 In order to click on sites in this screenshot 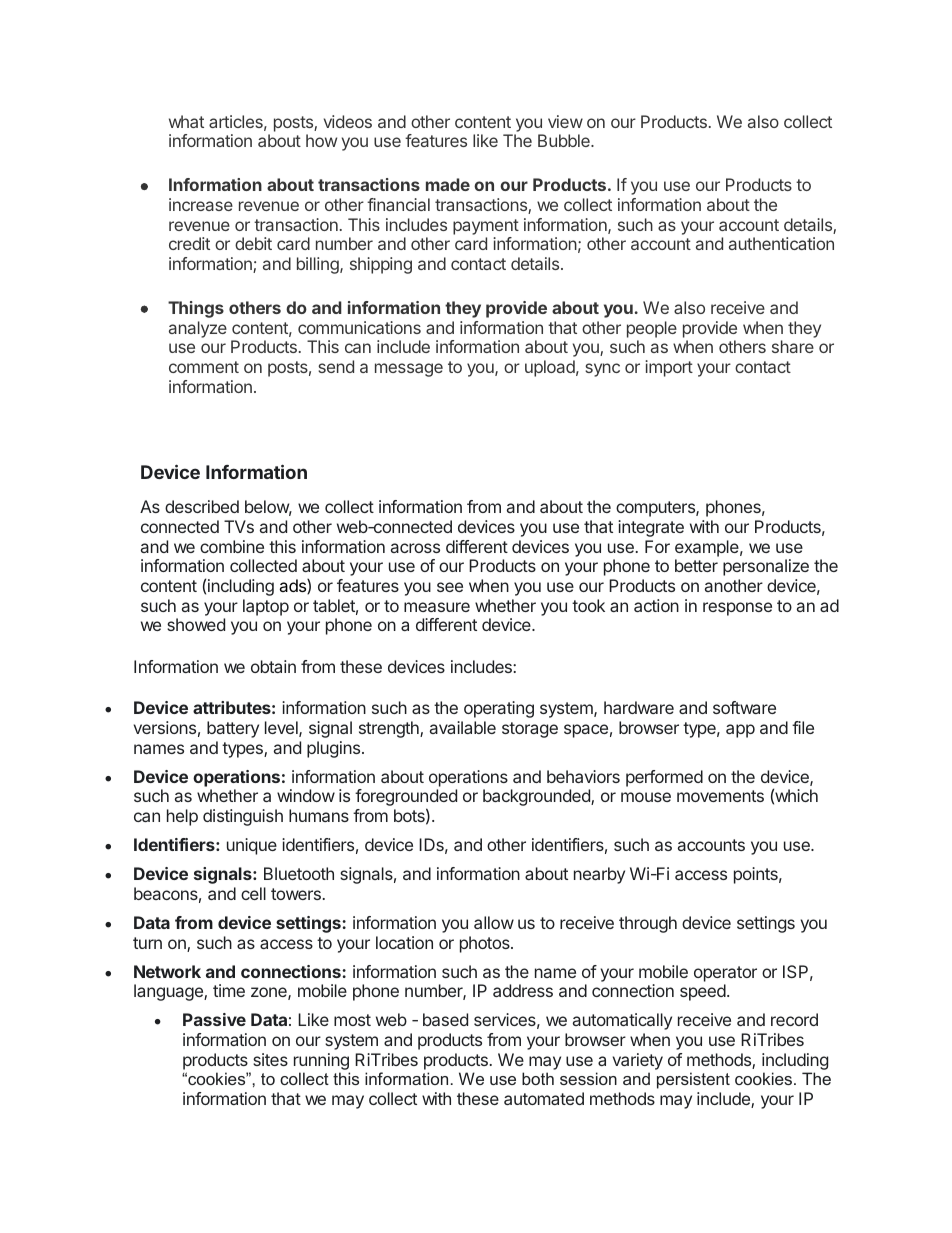, I will do `click(270, 1059)`.
